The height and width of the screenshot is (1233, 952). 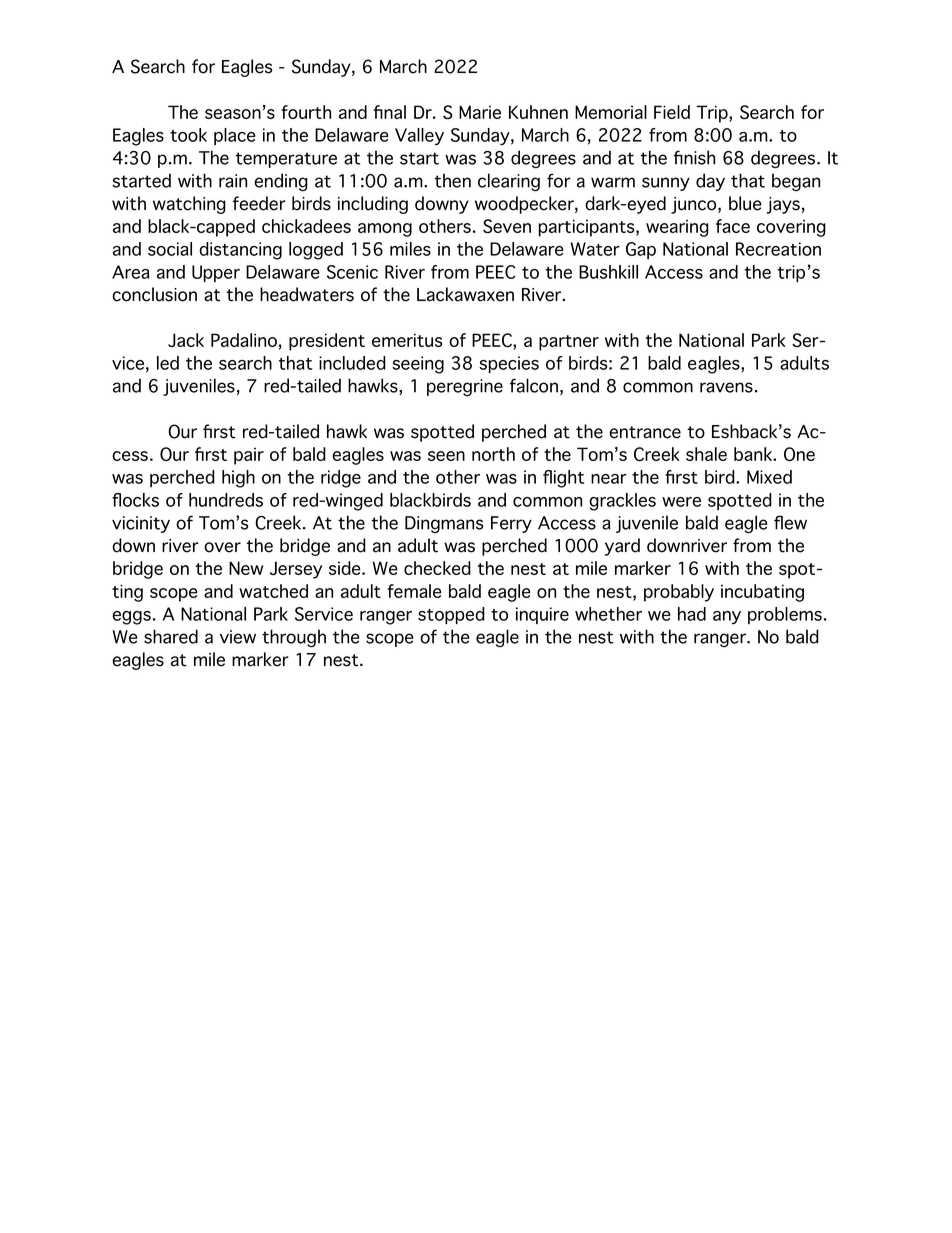 What do you see at coordinates (672, 112) in the screenshot?
I see `Field` at bounding box center [672, 112].
